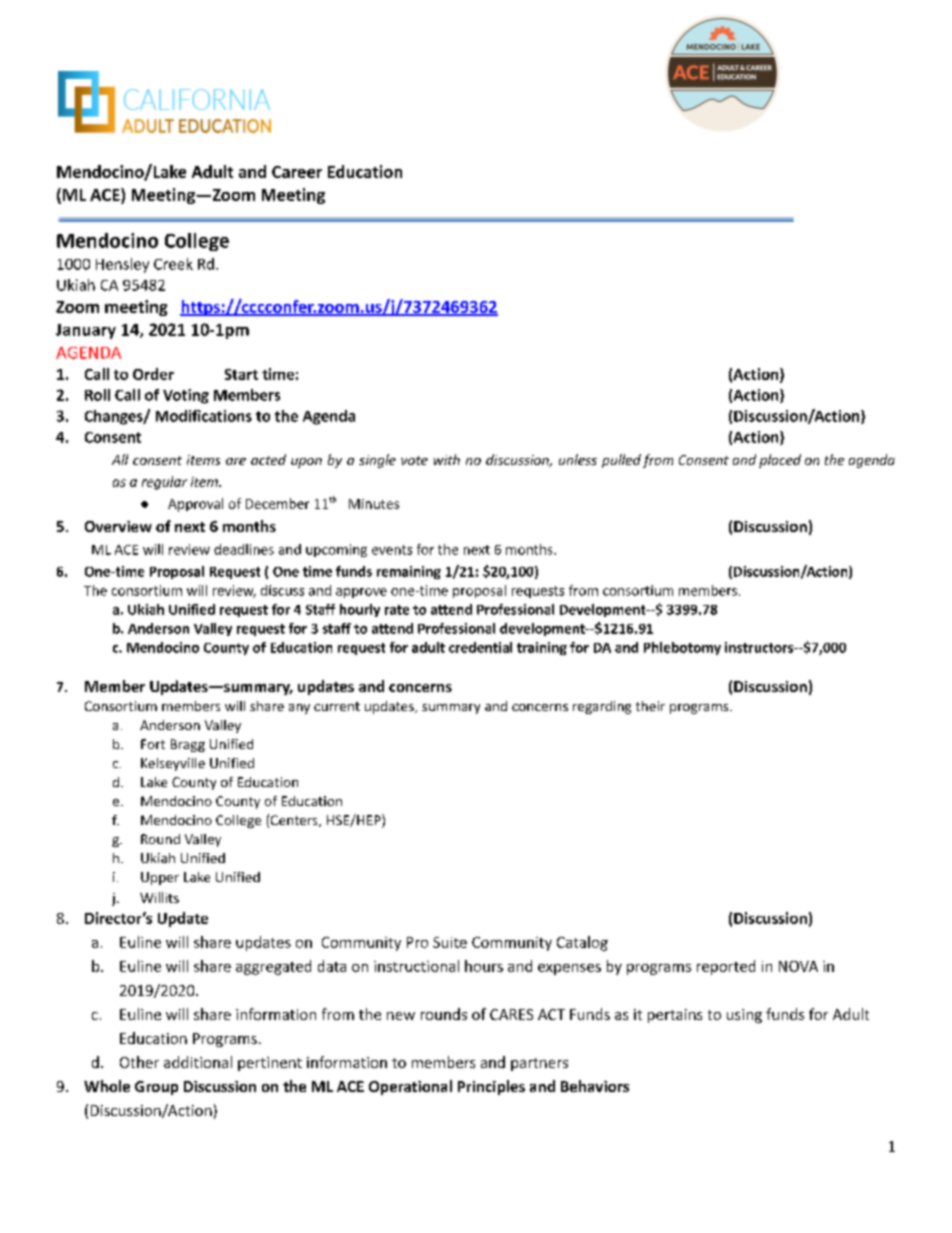 This screenshot has width=952, height=1233. What do you see at coordinates (173, 264) in the screenshot?
I see `Creek` at bounding box center [173, 264].
